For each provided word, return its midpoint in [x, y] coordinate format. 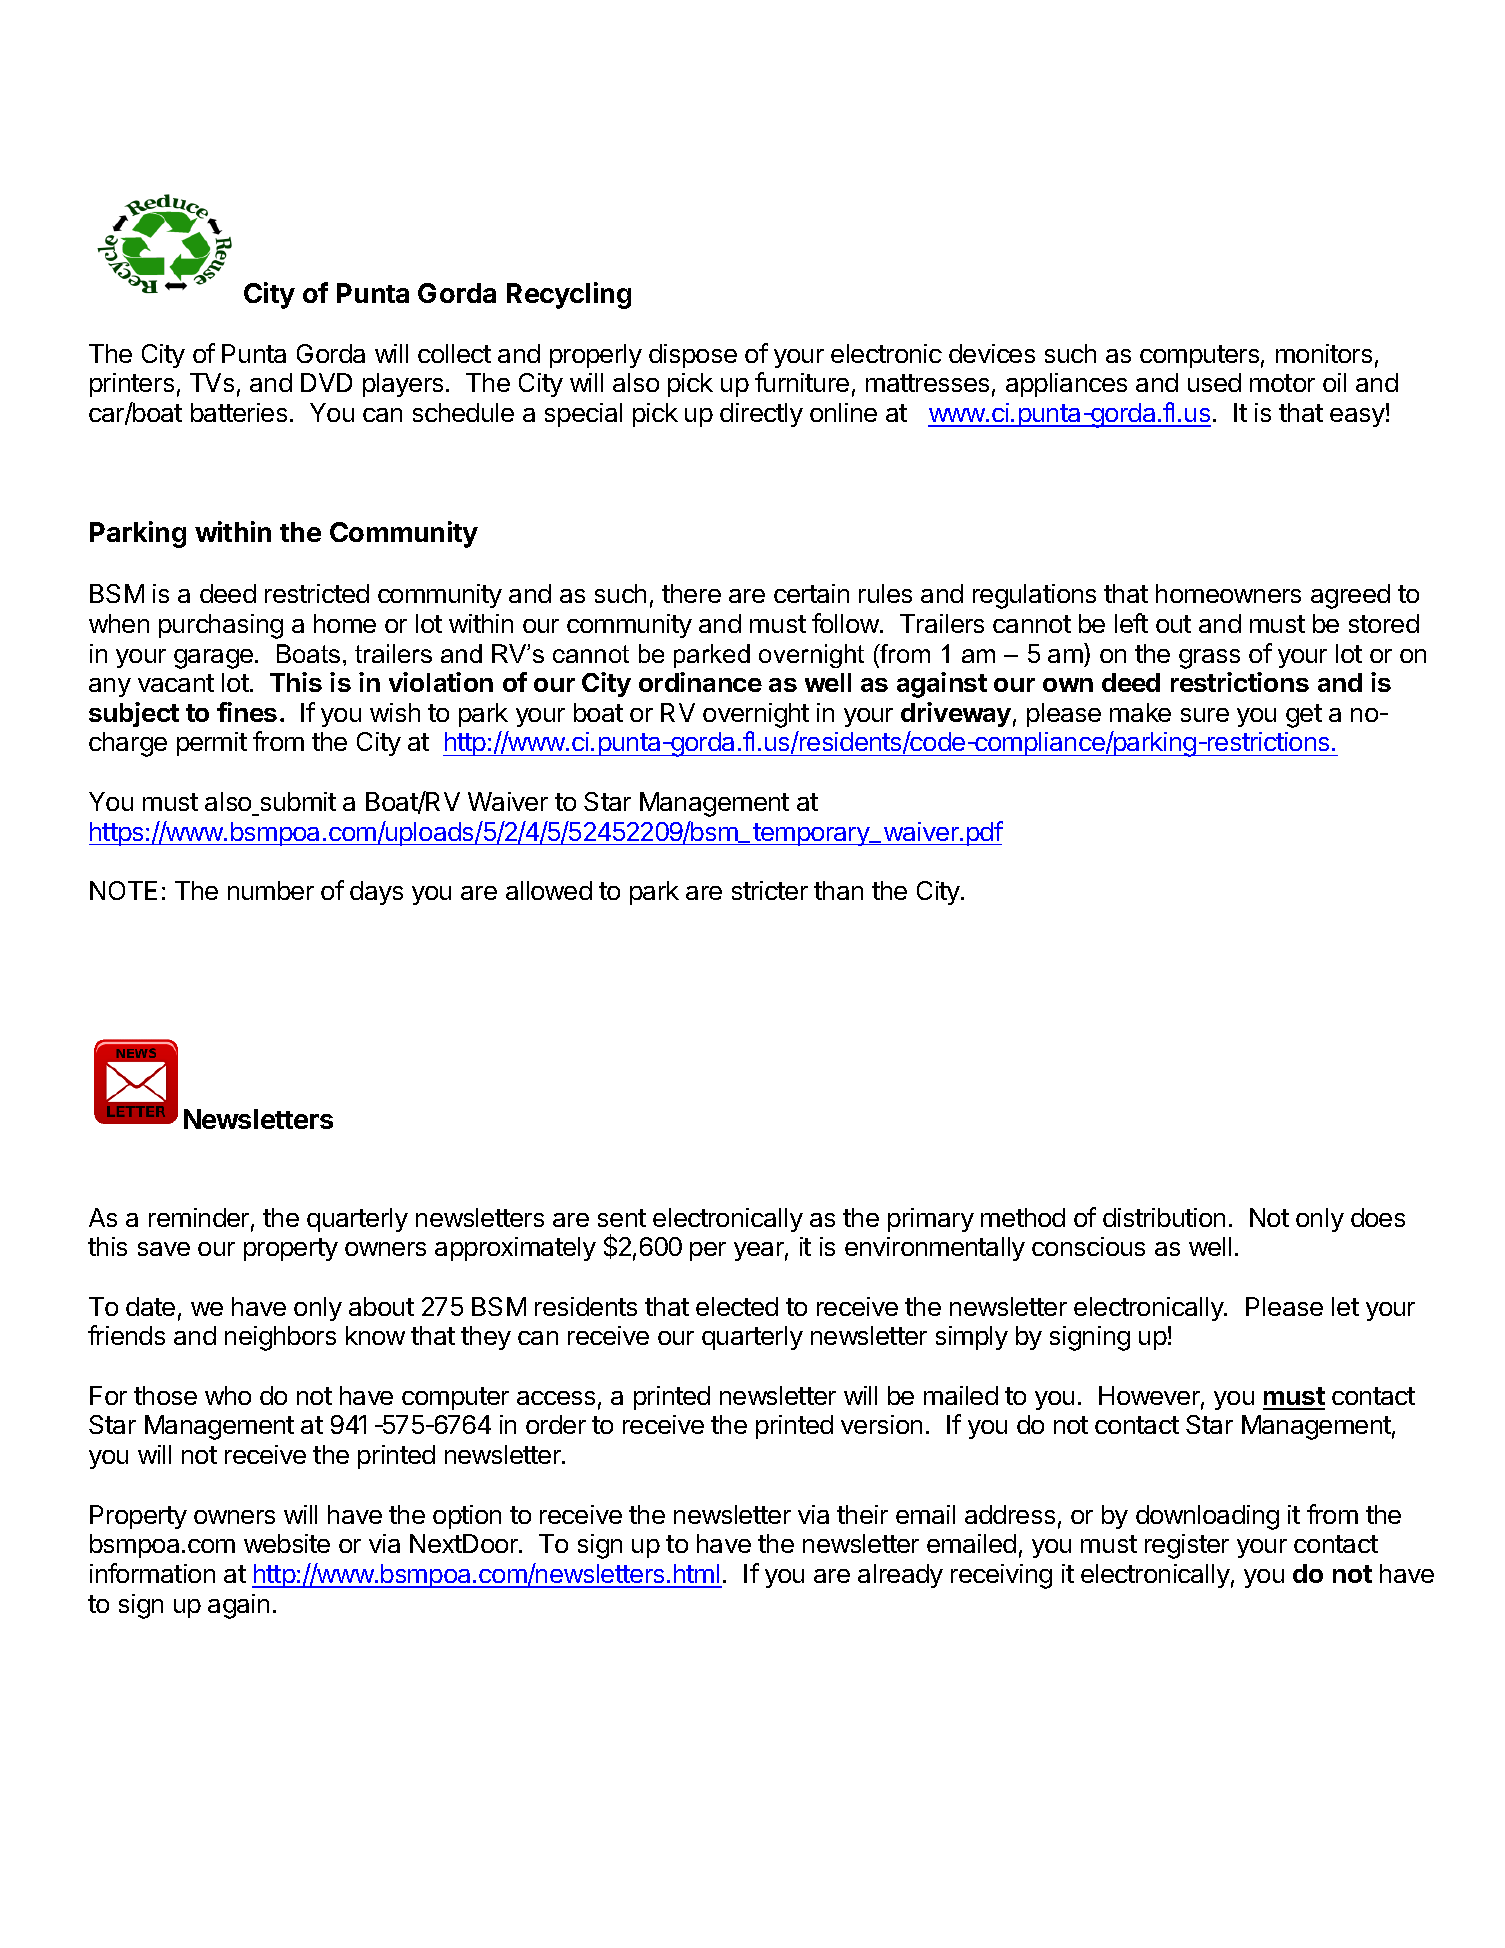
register [1187, 1546]
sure [1205, 715]
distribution [1164, 1217]
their [862, 1514]
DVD [326, 382]
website [287, 1543]
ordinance [700, 682]
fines [247, 712]
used [1214, 382]
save [164, 1249]
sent [622, 1218]
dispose [693, 356]
